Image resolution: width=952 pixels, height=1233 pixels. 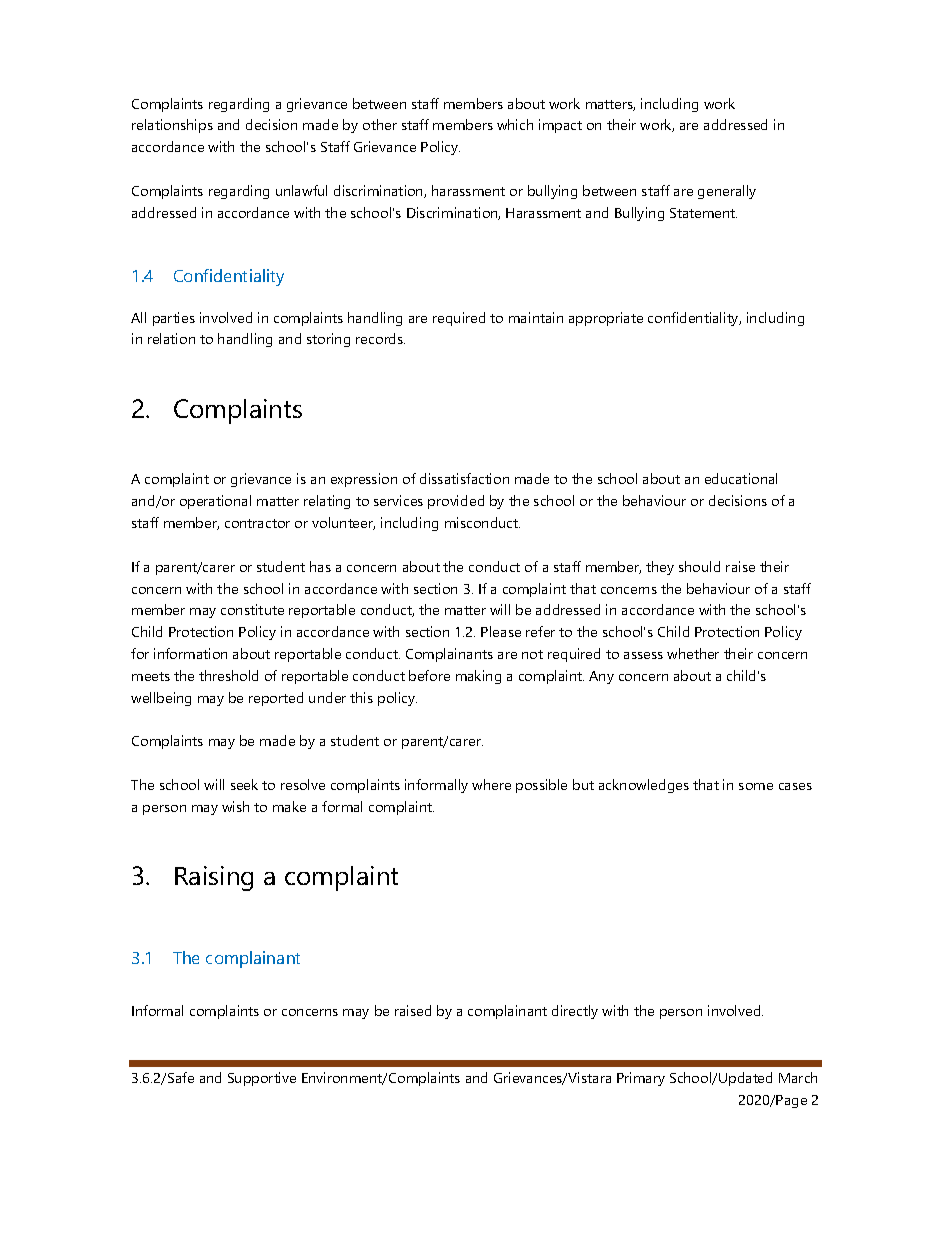 What do you see at coordinates (741, 478) in the screenshot?
I see `educational` at bounding box center [741, 478].
